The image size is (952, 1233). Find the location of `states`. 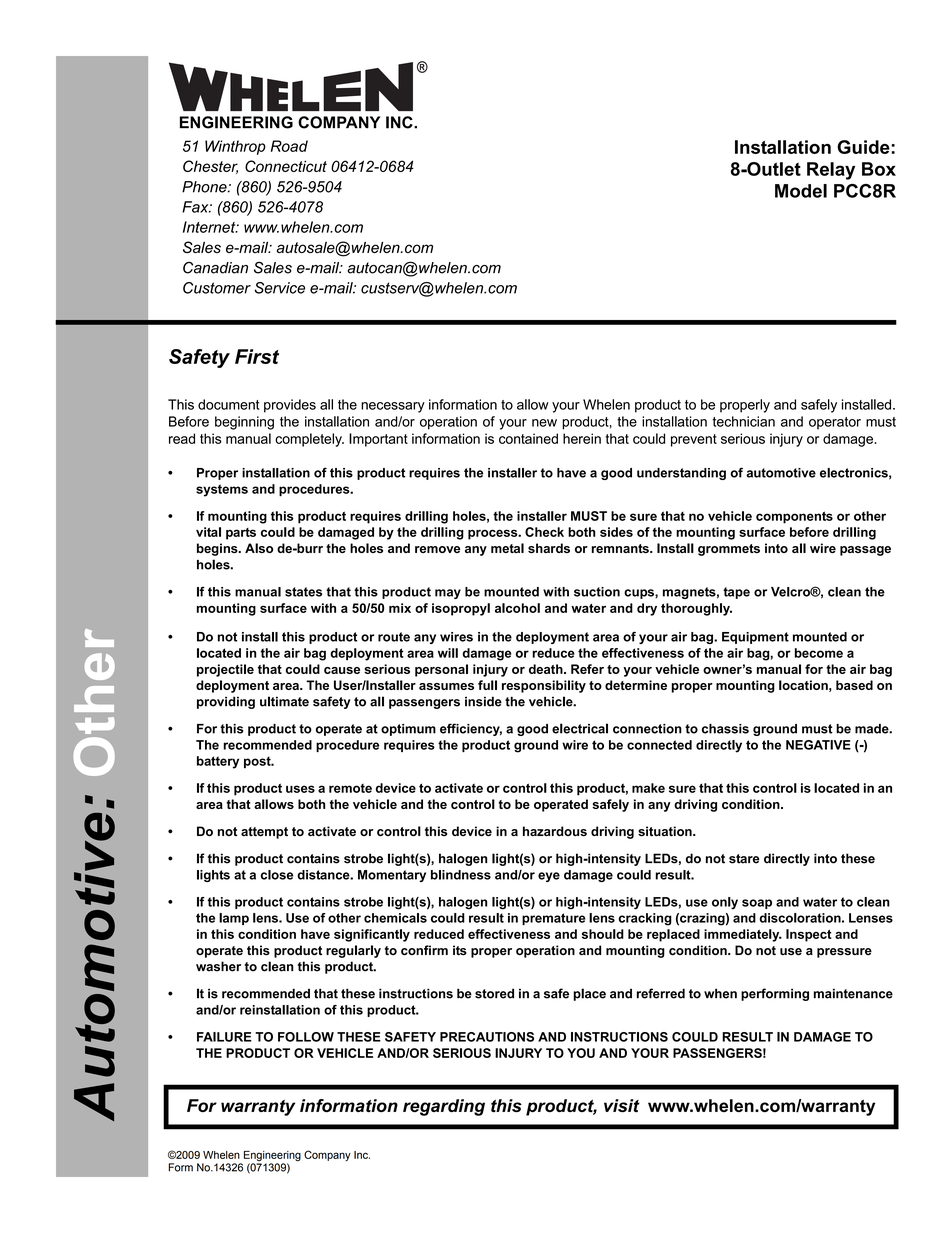

states is located at coordinates (303, 592).
